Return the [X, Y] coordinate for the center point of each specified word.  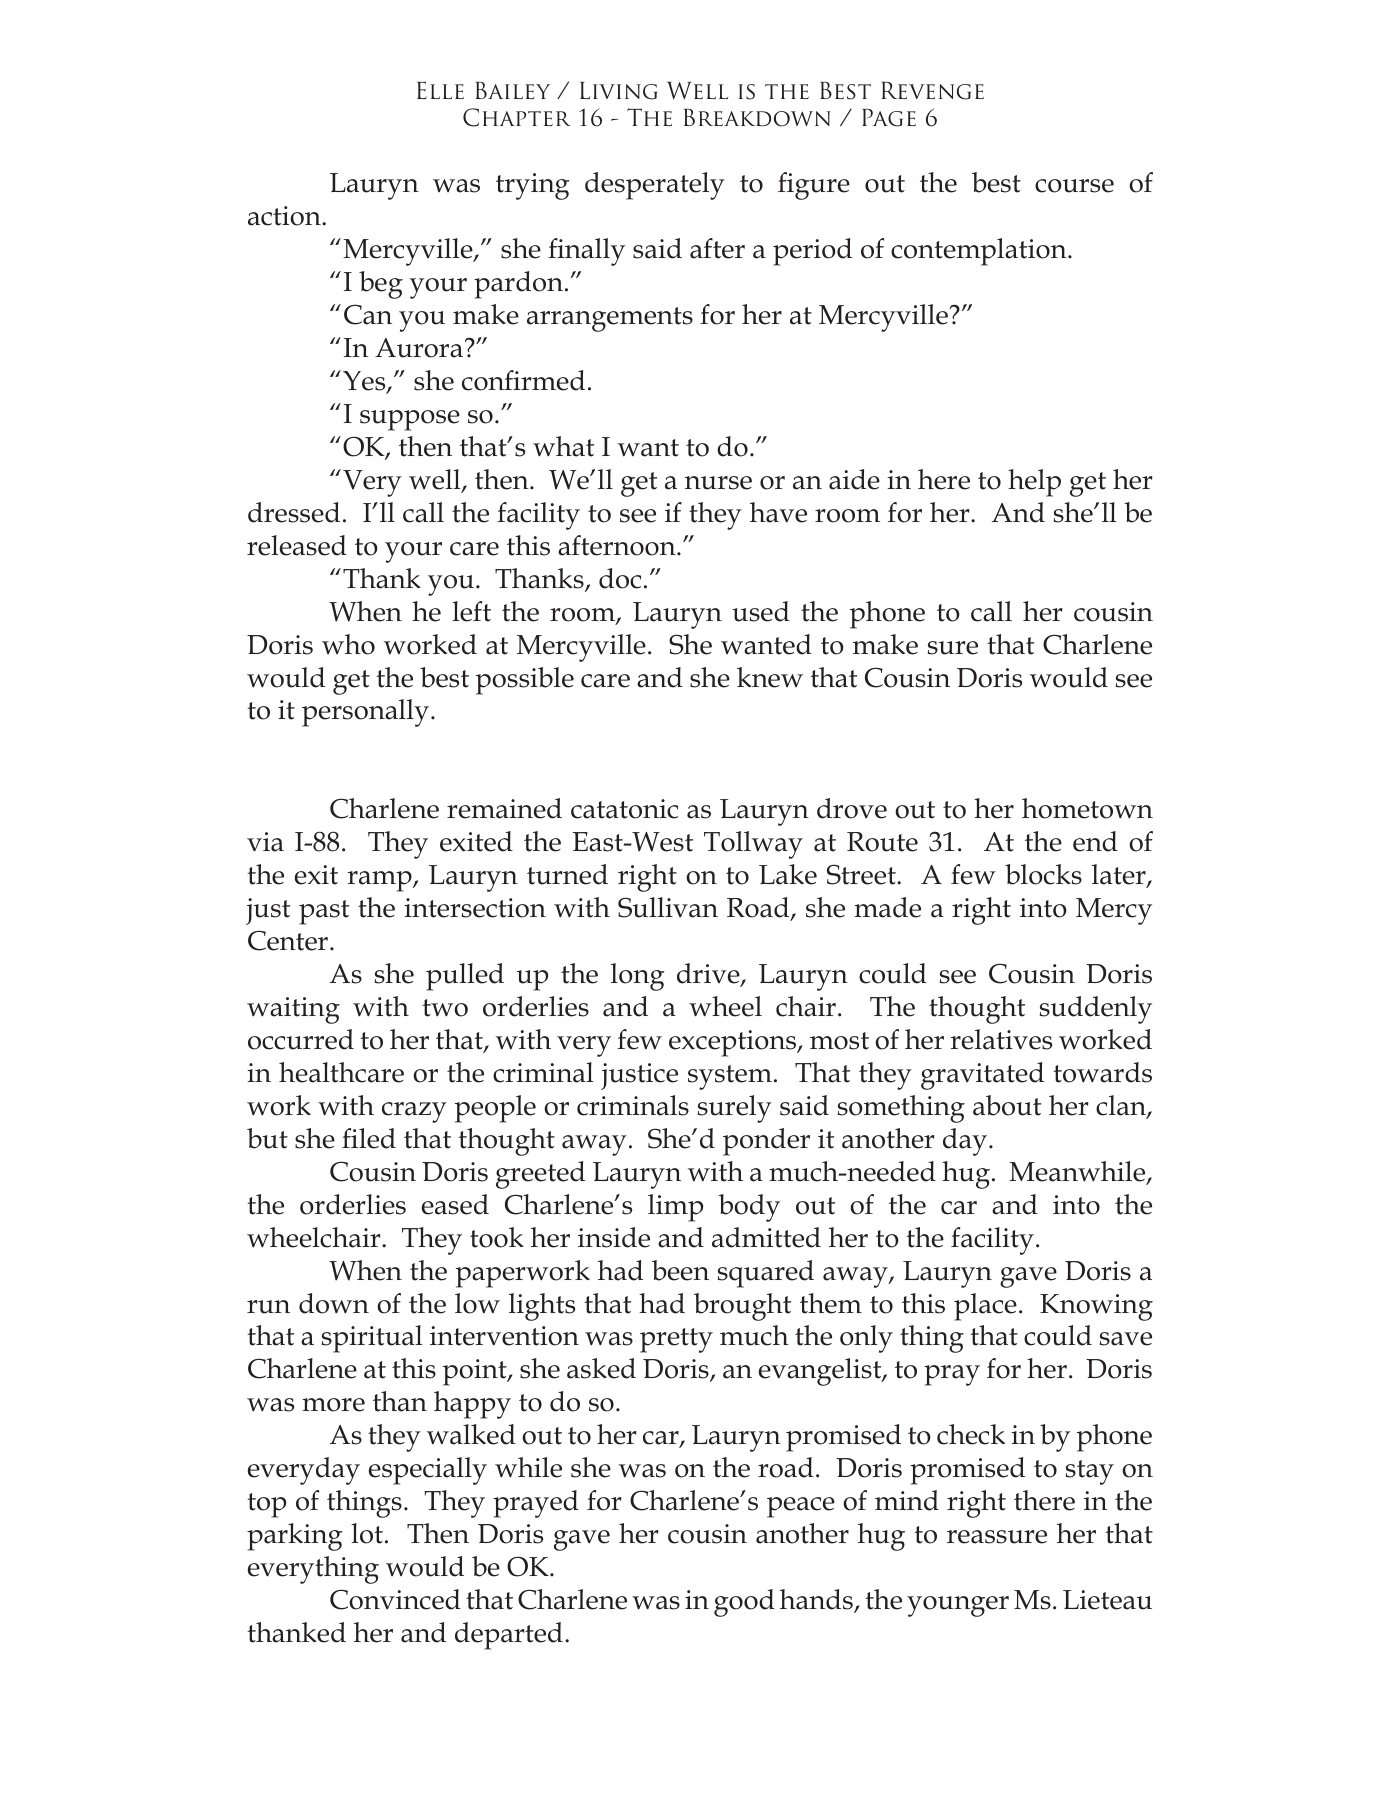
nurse [718, 483]
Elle [440, 90]
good [744, 1603]
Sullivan [668, 907]
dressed [294, 512]
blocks [1043, 874]
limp [675, 1208]
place [985, 1307]
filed [369, 1138]
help [1034, 483]
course [1074, 186]
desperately [655, 186]
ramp [380, 881]
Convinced [395, 1599]
